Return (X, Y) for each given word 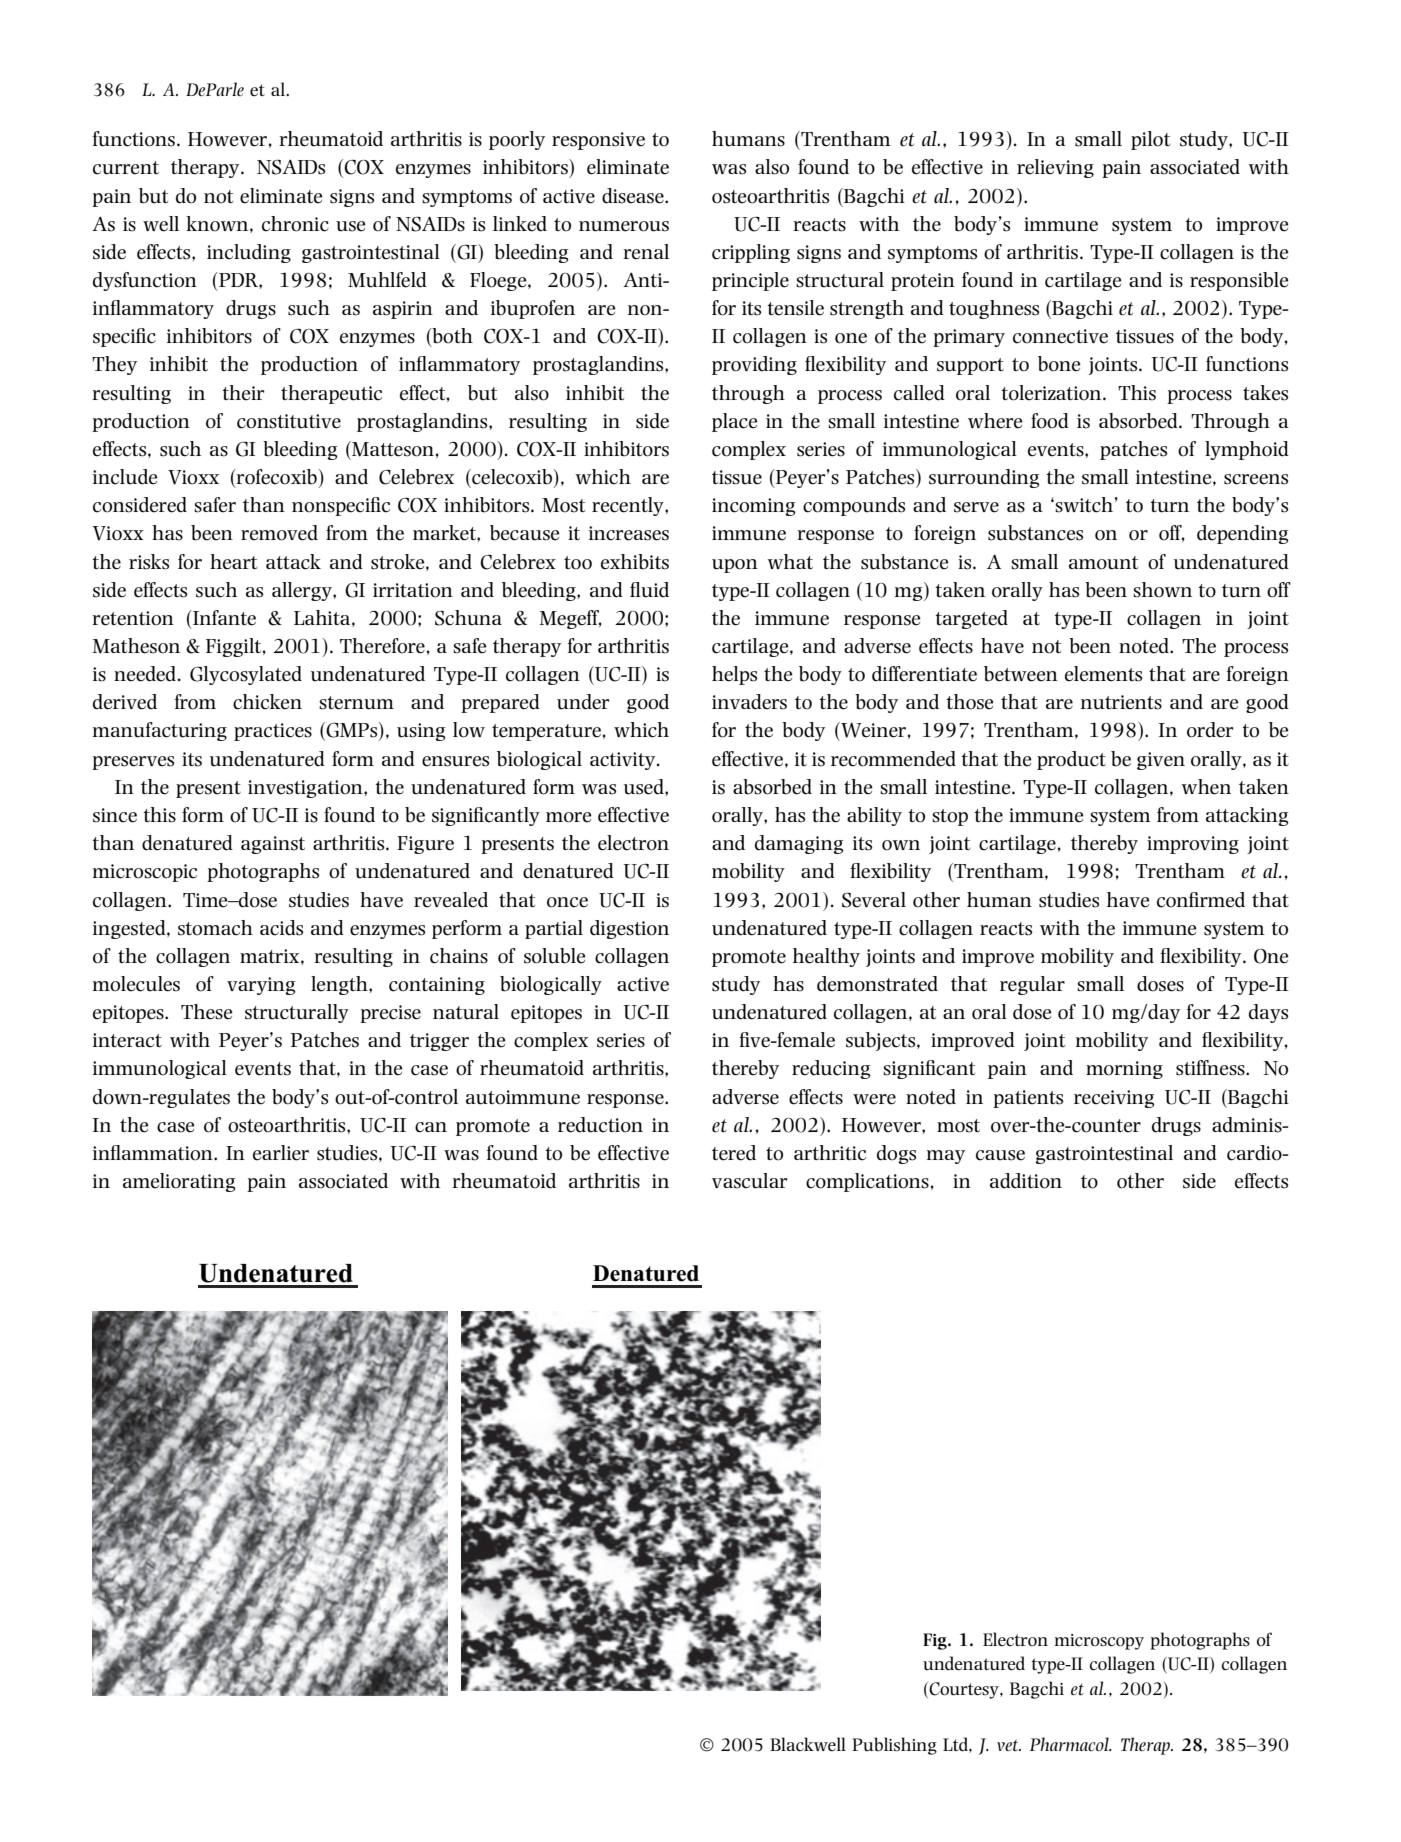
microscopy (1099, 1642)
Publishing (894, 1746)
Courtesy (964, 1690)
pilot (1150, 140)
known (218, 224)
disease (634, 196)
